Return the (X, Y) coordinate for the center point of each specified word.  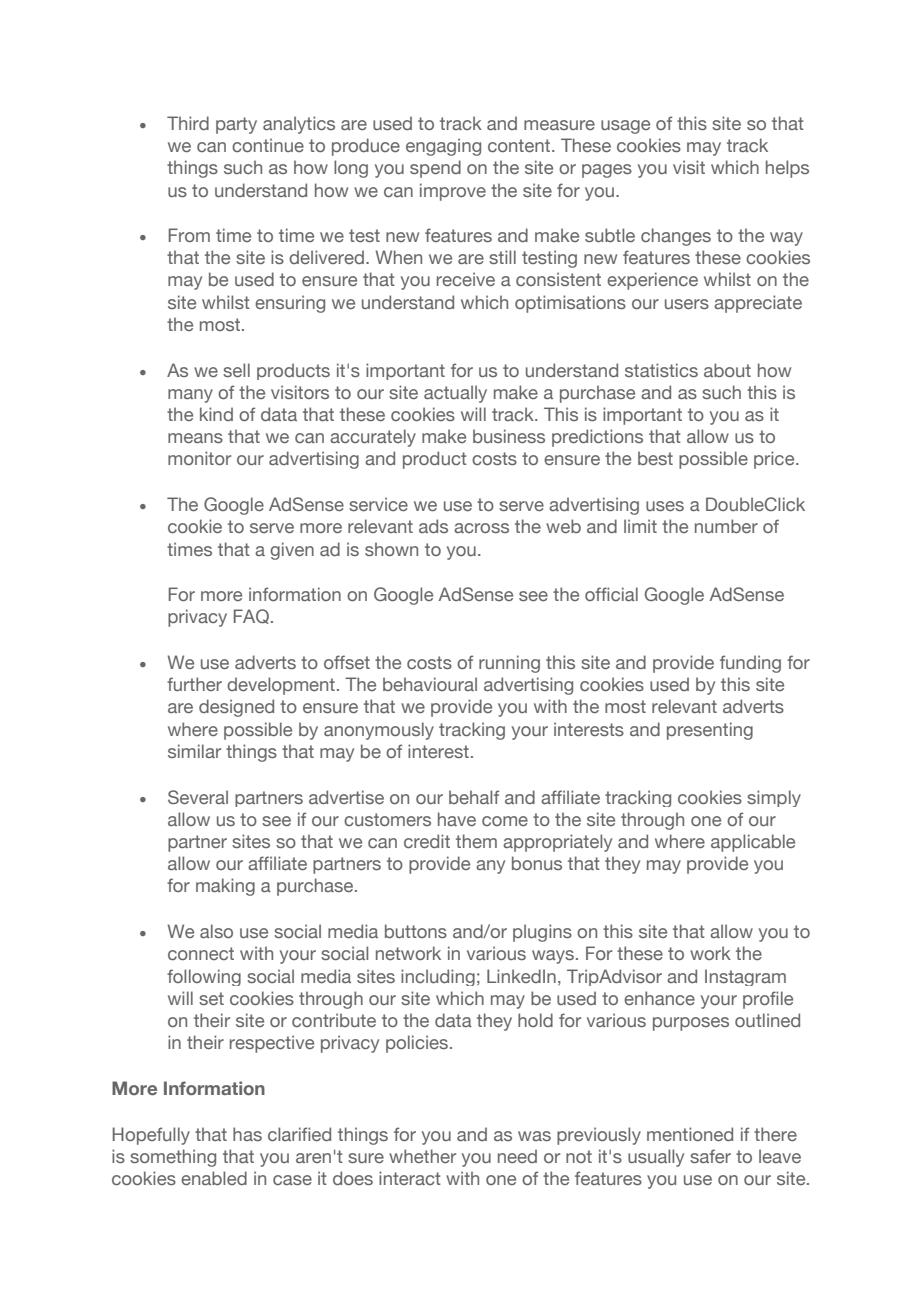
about (727, 370)
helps (787, 169)
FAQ (251, 616)
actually (455, 394)
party (236, 125)
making (225, 887)
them (476, 841)
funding (750, 664)
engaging (443, 147)
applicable (753, 843)
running (509, 664)
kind (216, 414)
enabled (214, 1178)
